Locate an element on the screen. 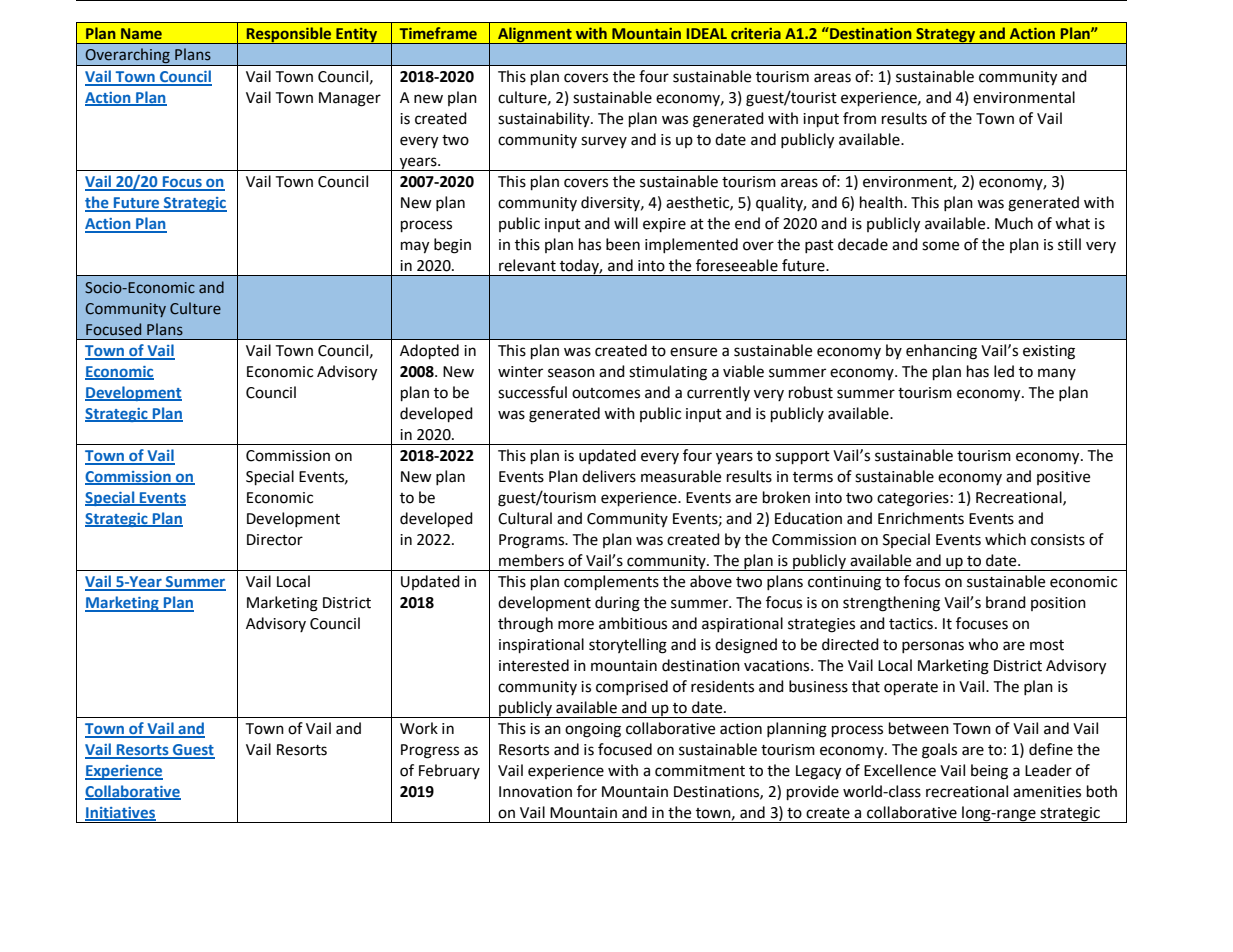 The image size is (1233, 952). during is located at coordinates (617, 604).
